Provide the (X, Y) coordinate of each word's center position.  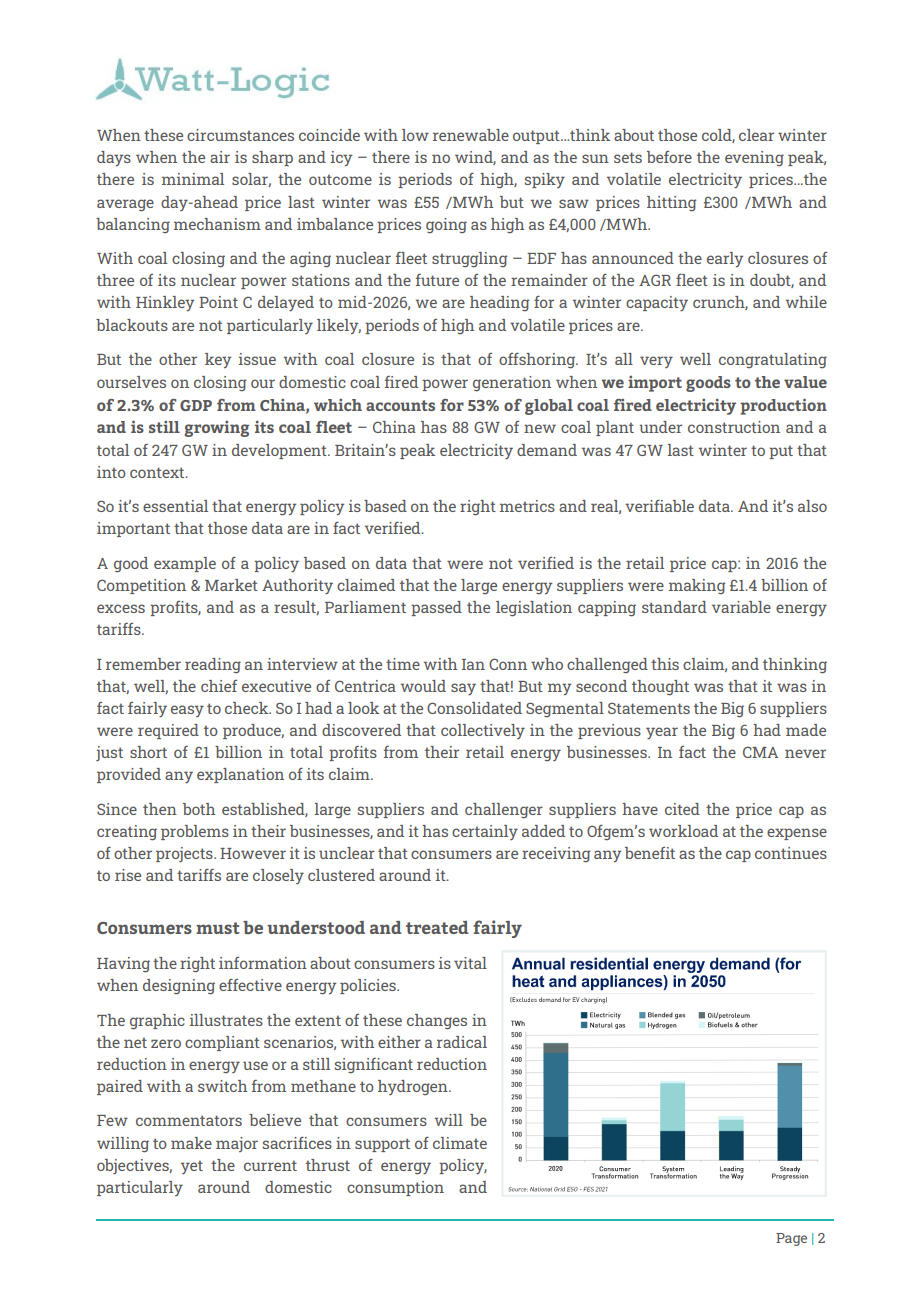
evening (754, 158)
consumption (395, 1188)
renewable (471, 135)
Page (791, 1239)
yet (192, 1167)
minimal (193, 179)
